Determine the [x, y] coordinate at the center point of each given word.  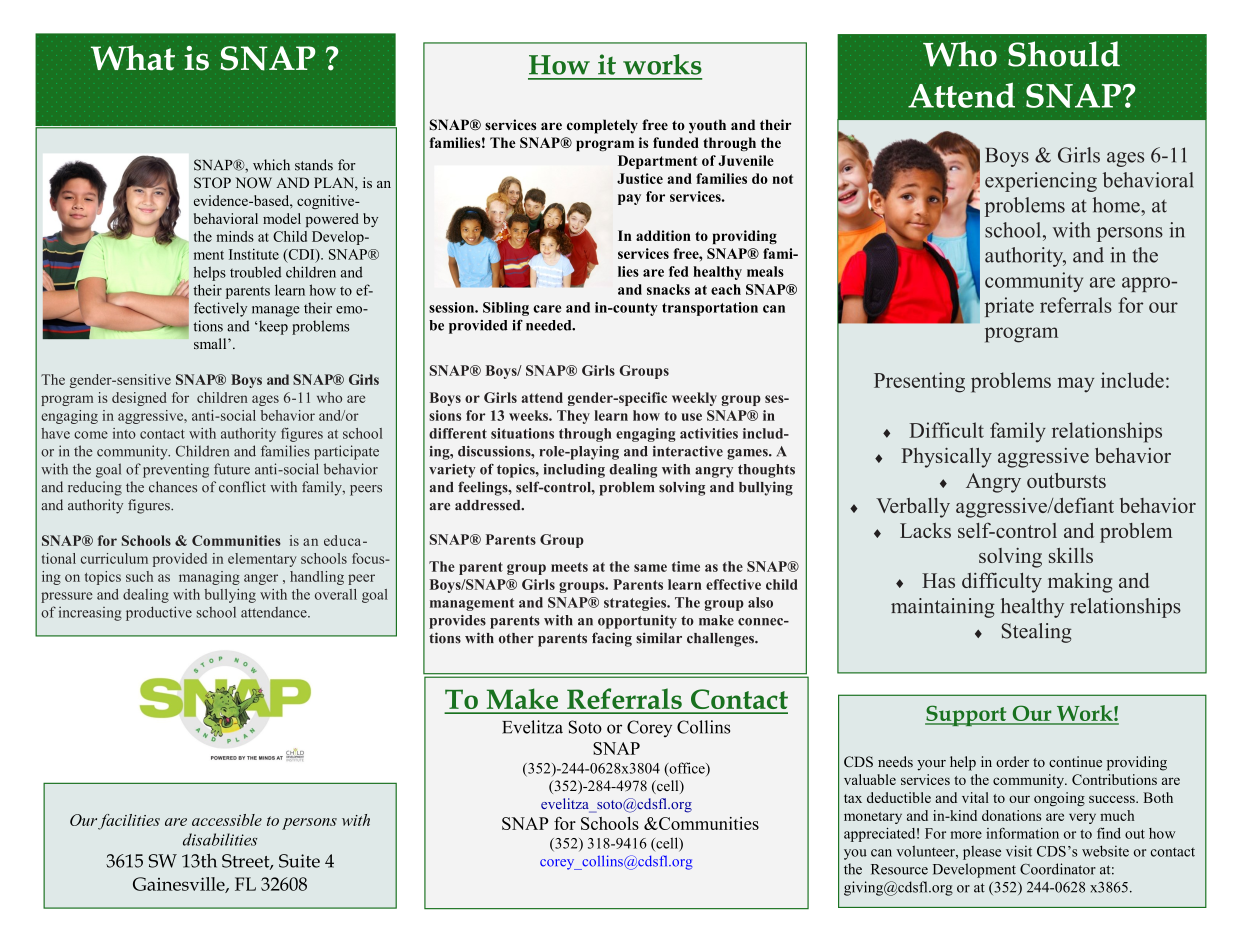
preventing [176, 470]
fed [679, 271]
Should [1064, 54]
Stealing [1037, 633]
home [1117, 205]
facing [612, 639]
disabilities [220, 839]
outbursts [1066, 480]
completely [602, 126]
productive [159, 613]
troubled [255, 272]
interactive [688, 451]
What [133, 58]
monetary [873, 818]
